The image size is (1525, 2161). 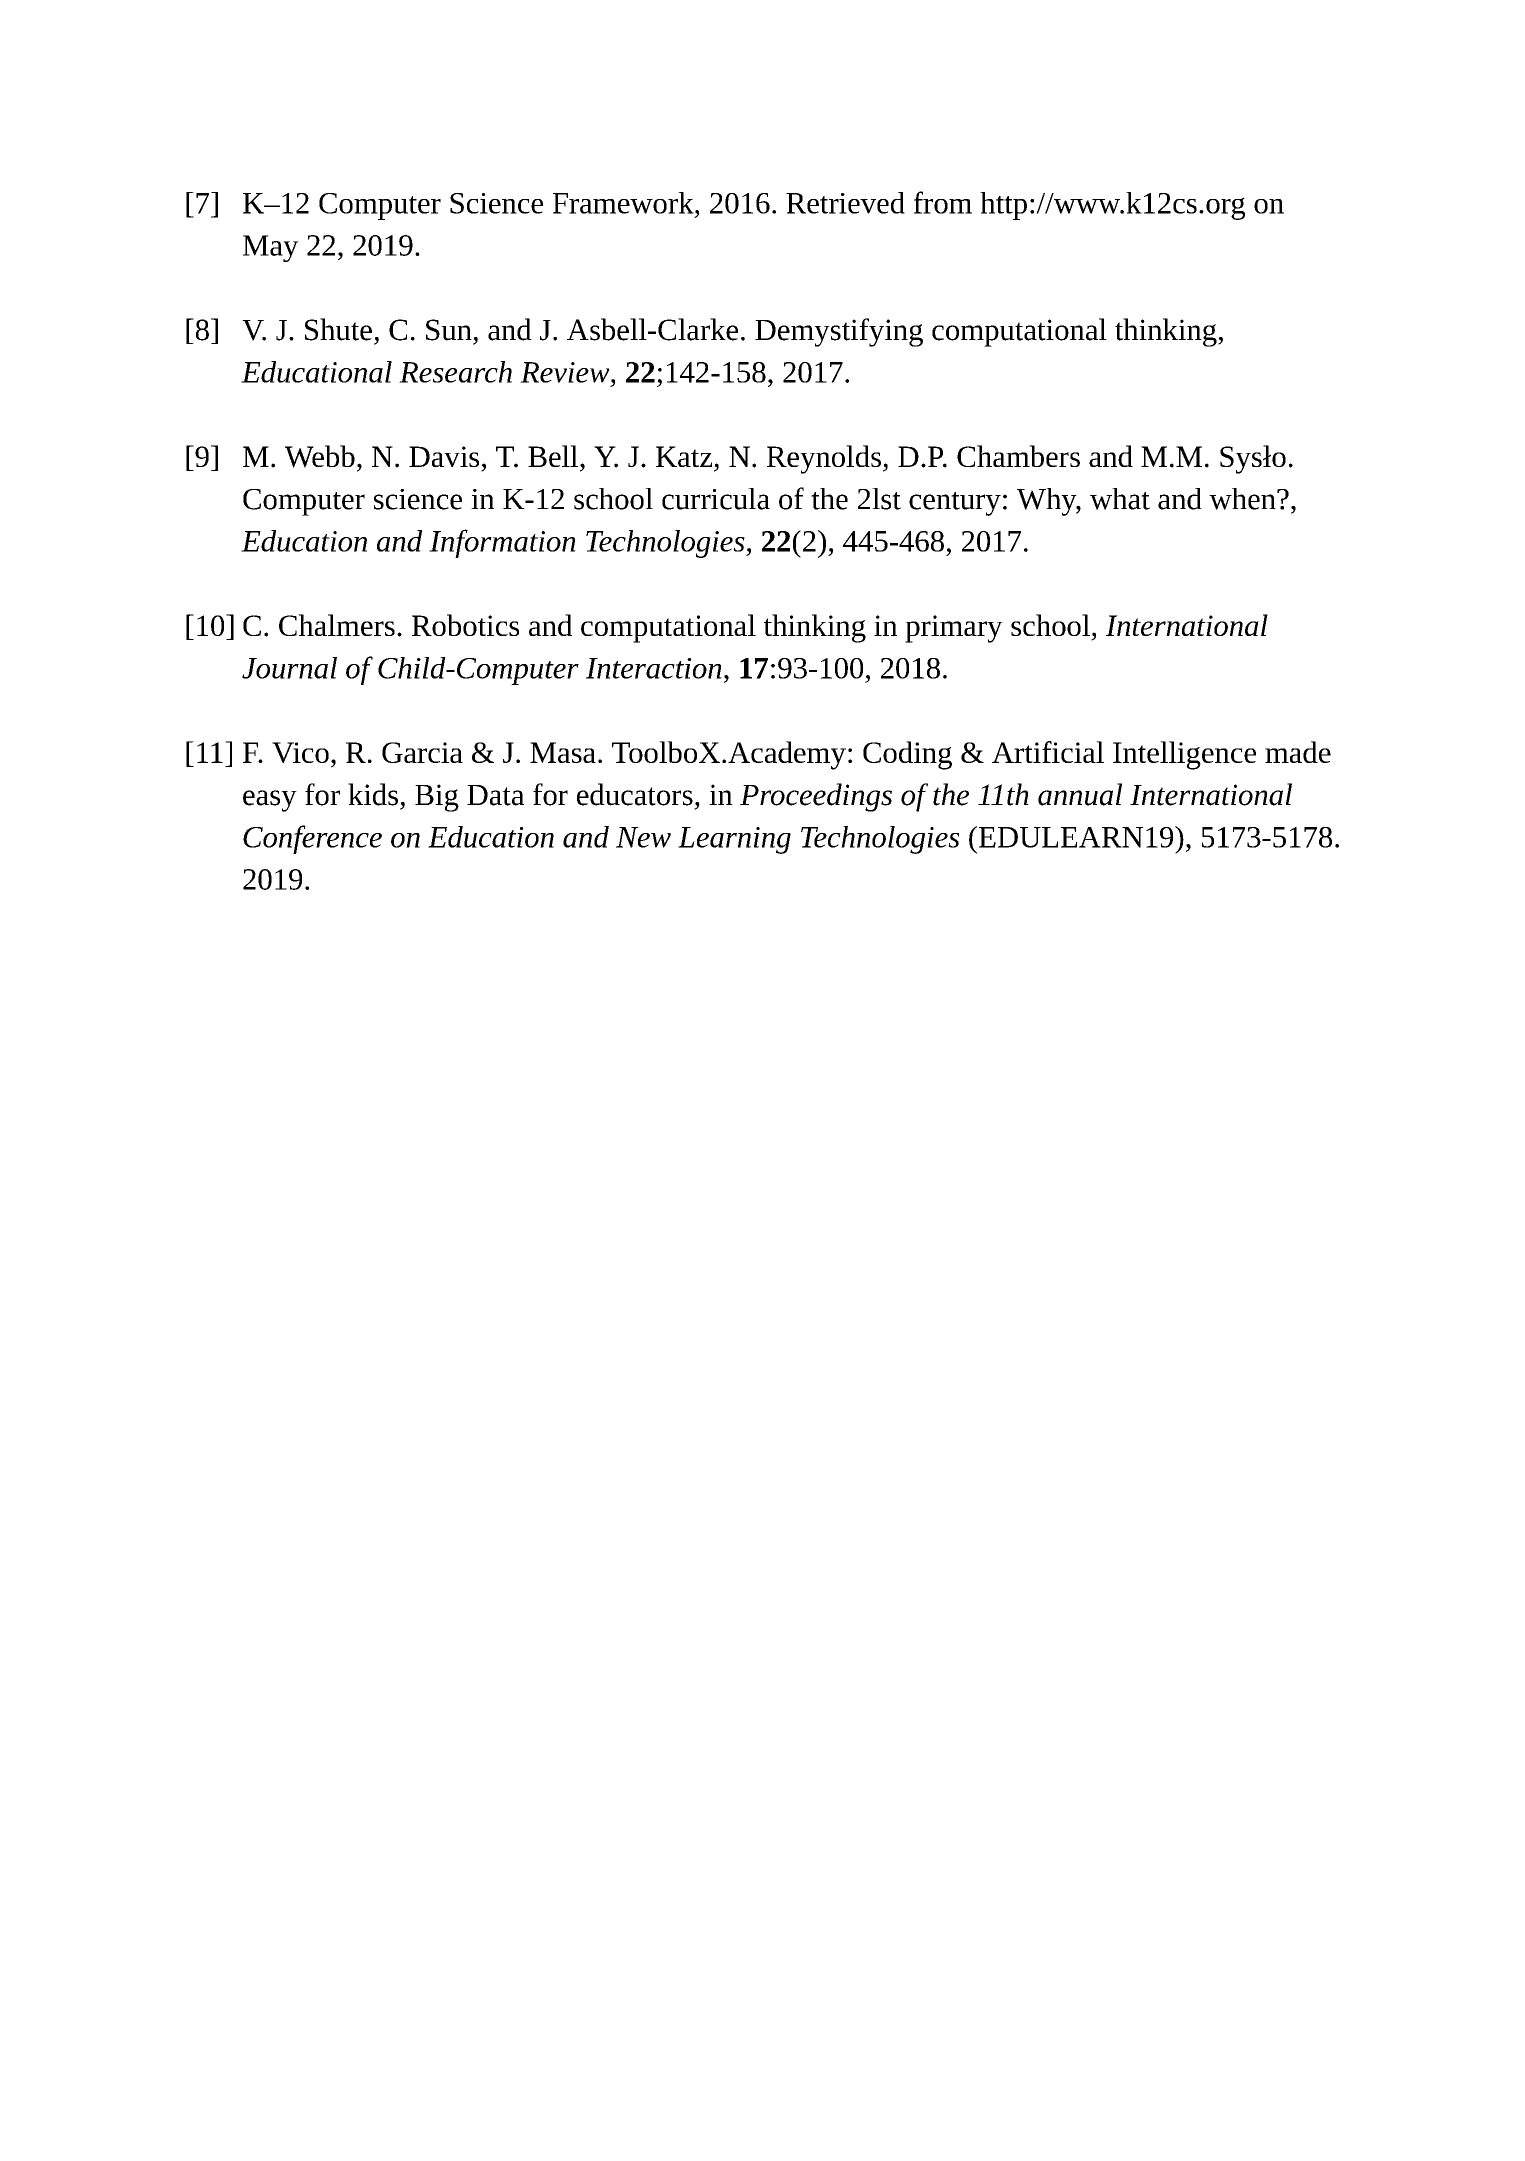 I want to click on Learning, so click(x=734, y=840).
